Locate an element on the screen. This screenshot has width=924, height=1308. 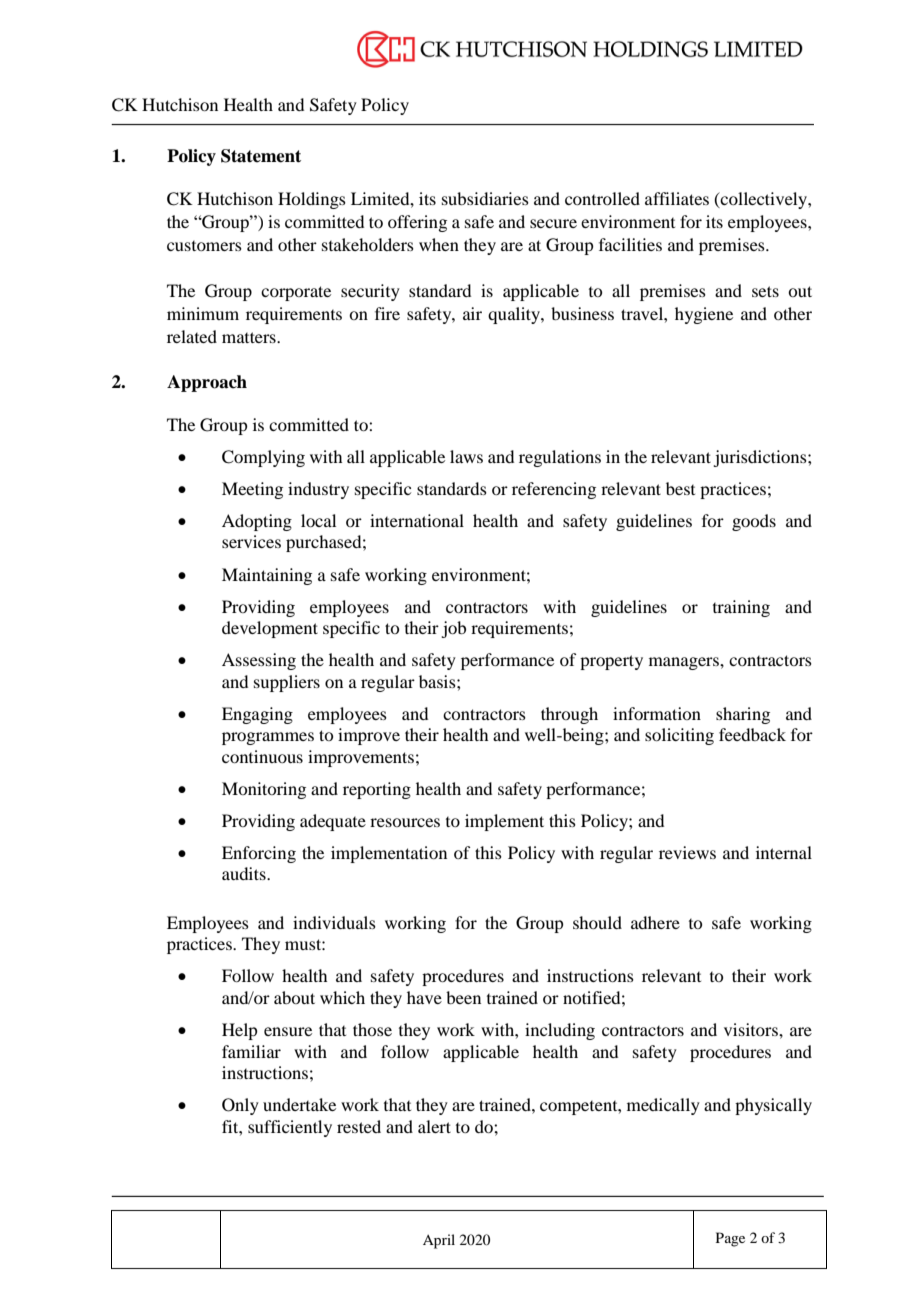
Adopting is located at coordinates (257, 522).
